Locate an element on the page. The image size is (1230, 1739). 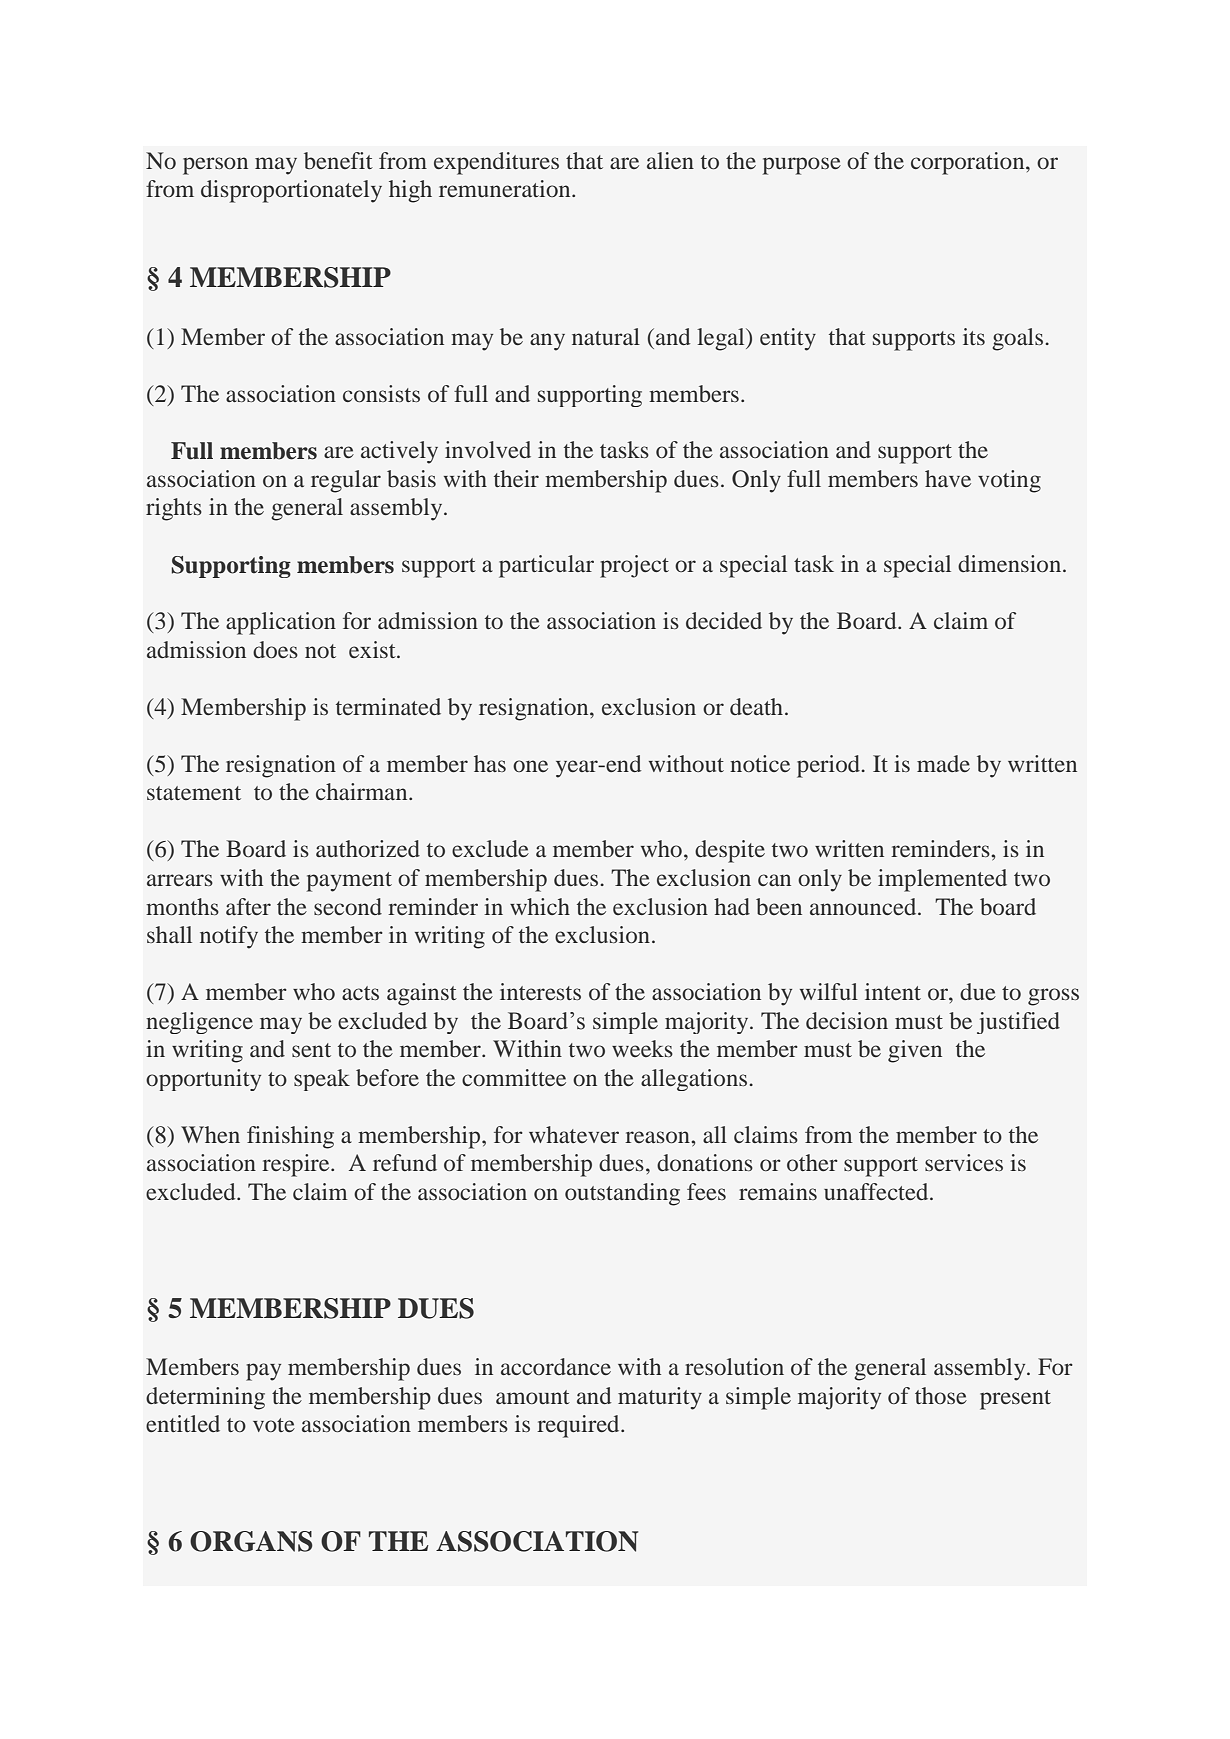
interests is located at coordinates (540, 991).
